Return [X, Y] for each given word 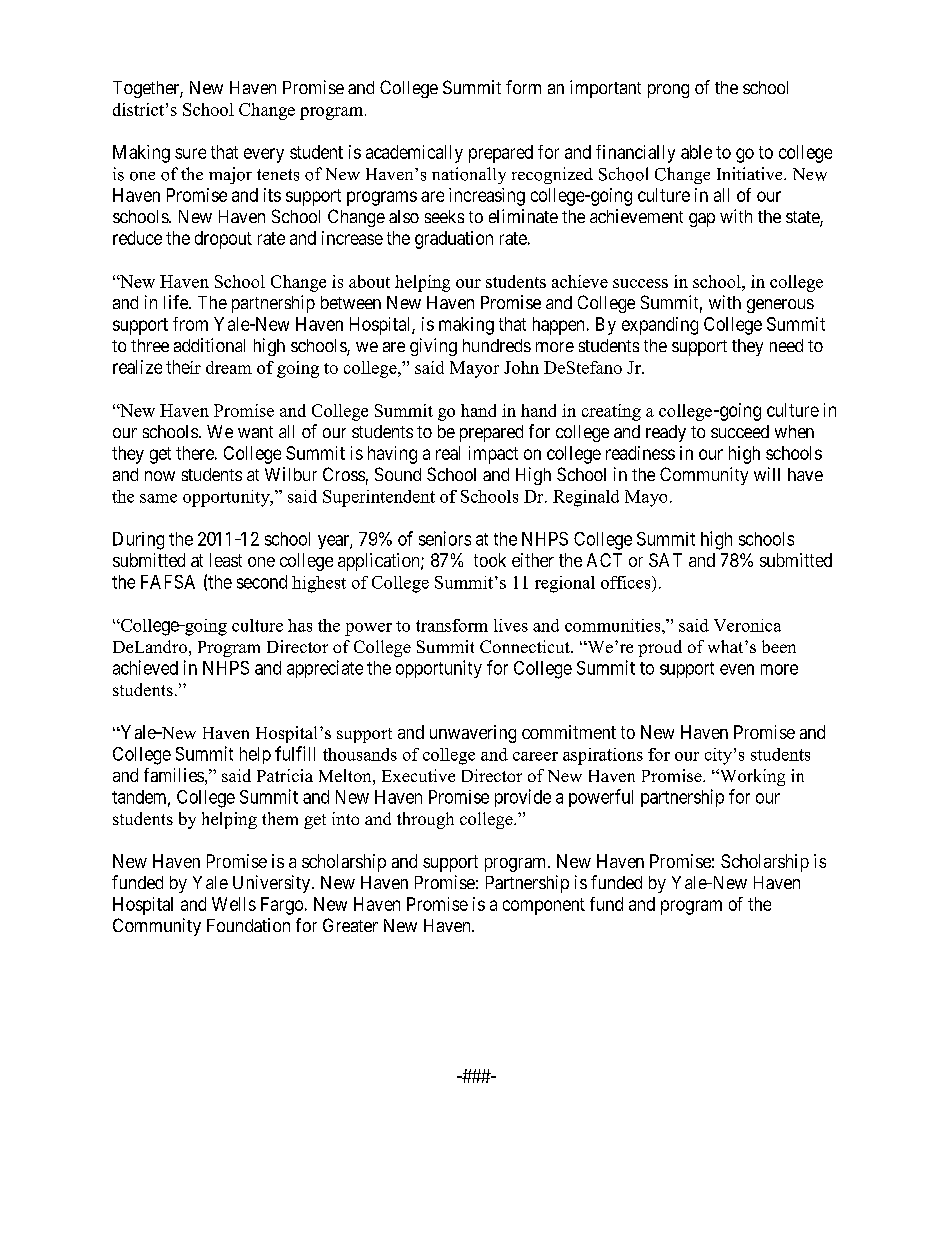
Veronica [747, 625]
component [544, 906]
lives [511, 625]
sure [190, 153]
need [786, 345]
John [521, 367]
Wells [234, 904]
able [696, 152]
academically [414, 154]
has [300, 625]
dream [229, 367]
